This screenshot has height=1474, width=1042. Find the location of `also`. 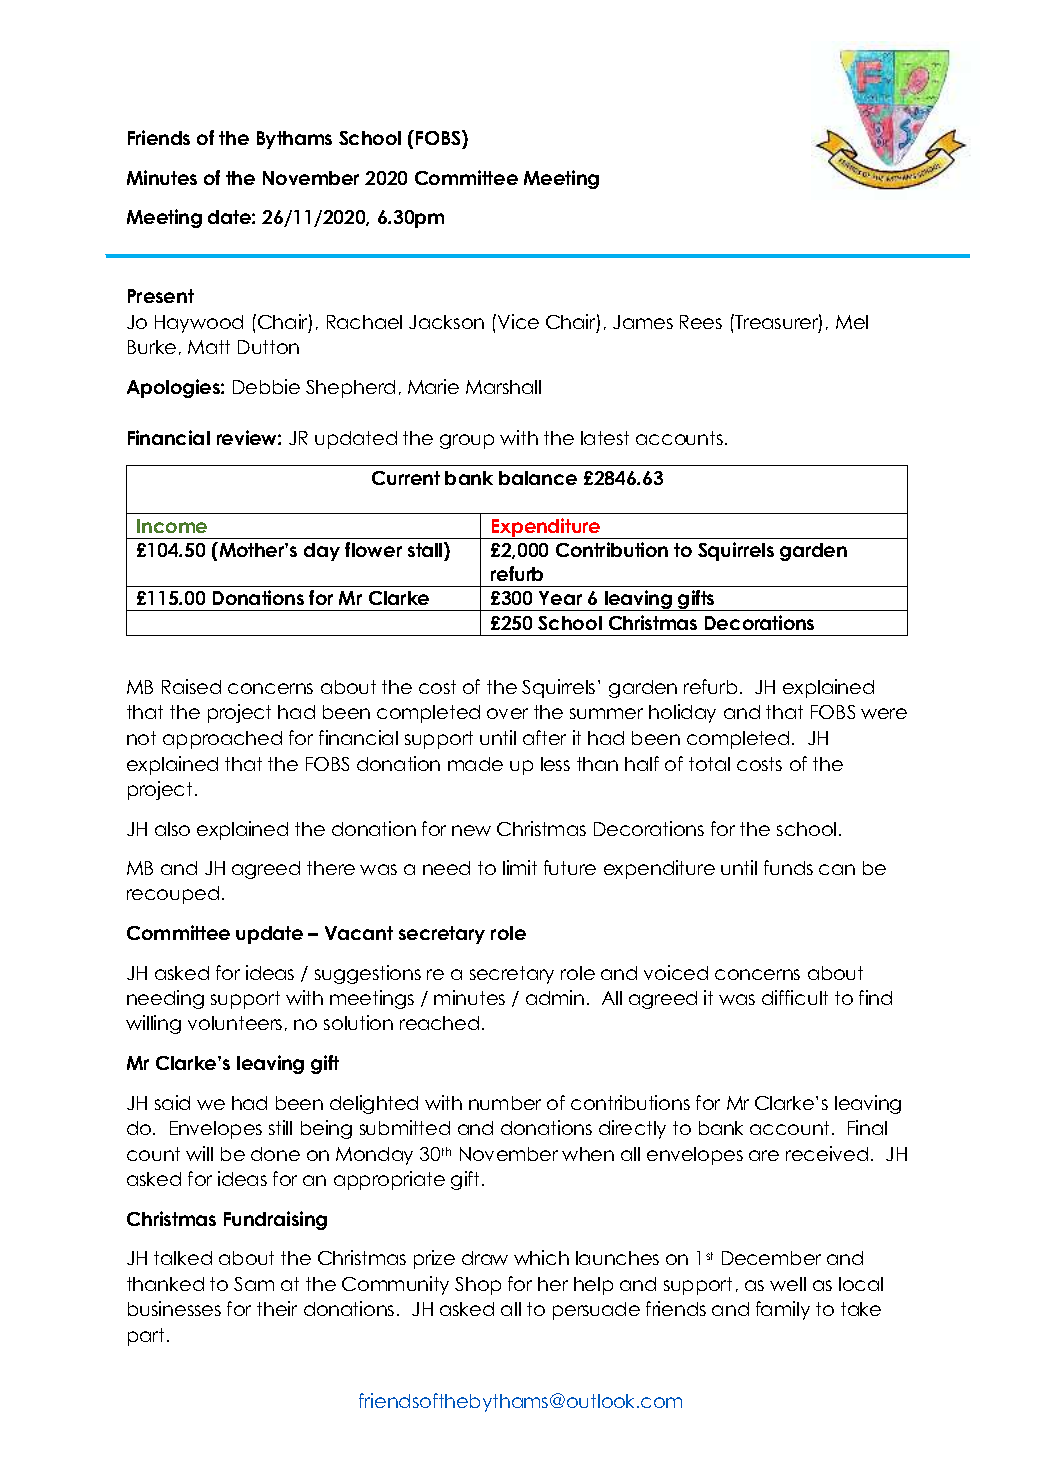

also is located at coordinates (172, 829).
